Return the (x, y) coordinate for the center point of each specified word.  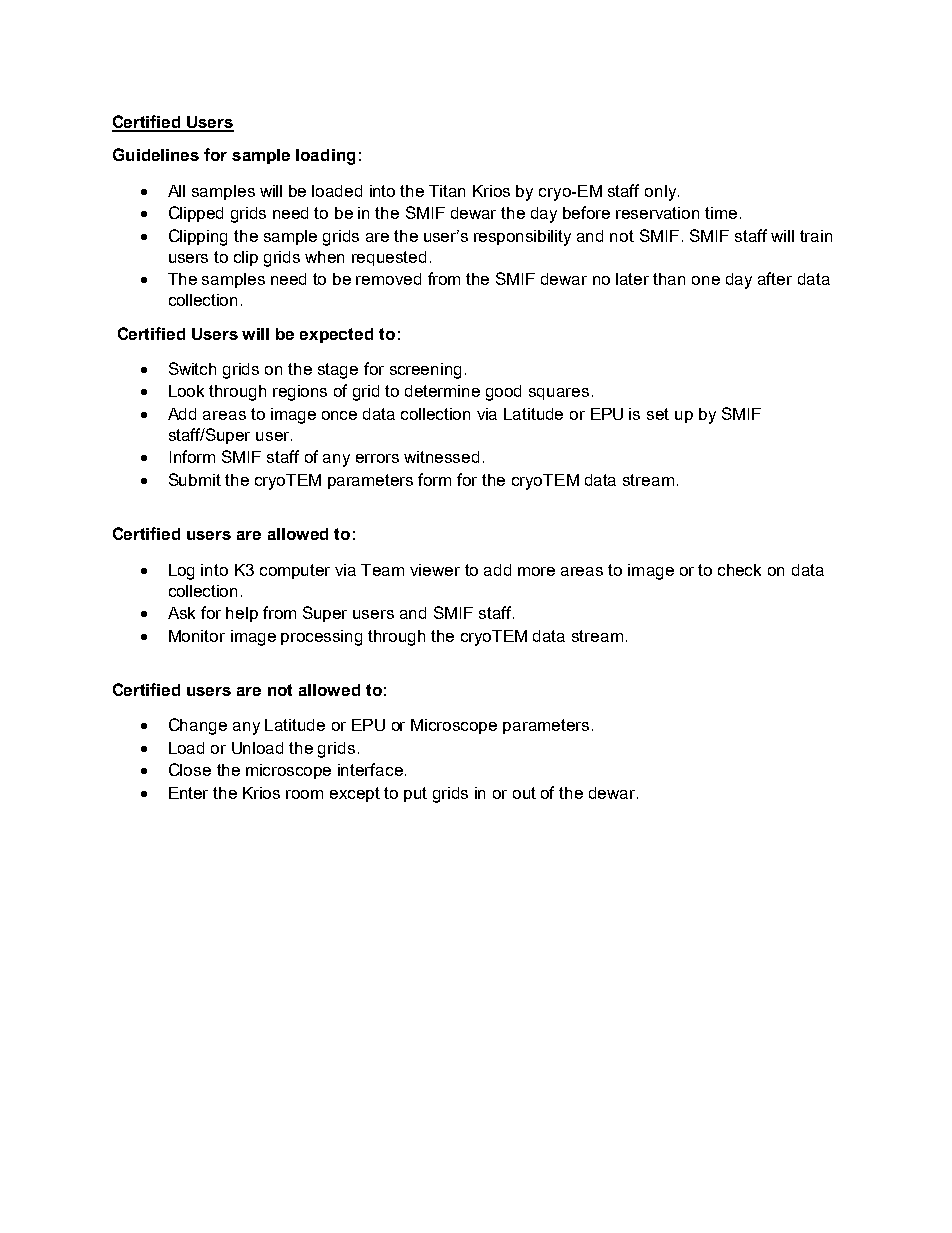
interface (370, 769)
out (524, 793)
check (739, 570)
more (536, 571)
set (658, 414)
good (503, 393)
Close (190, 769)
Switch (192, 368)
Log (181, 572)
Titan (447, 191)
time (721, 213)
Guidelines (156, 154)
